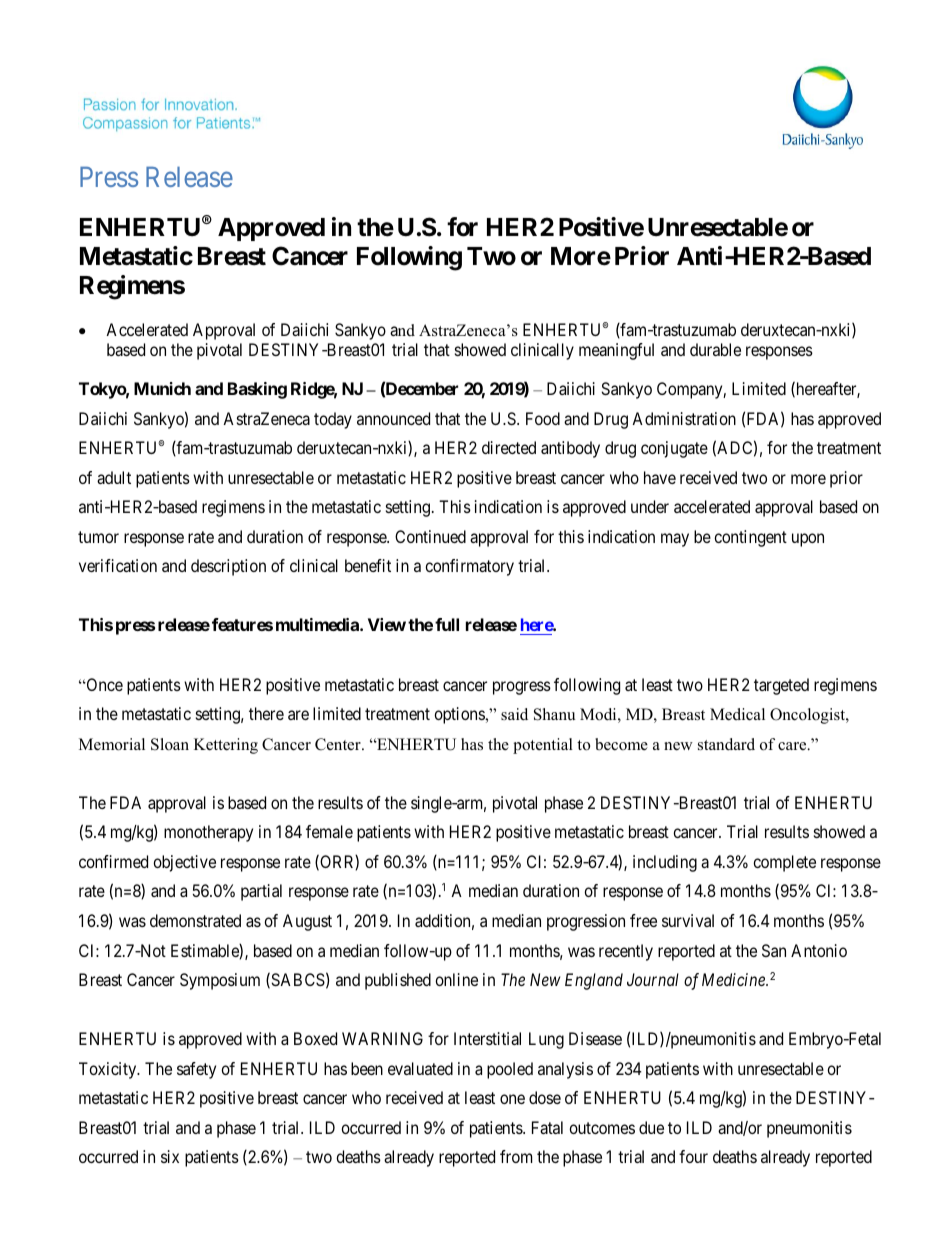 This screenshot has height=1233, width=952. I want to click on objective, so click(184, 863).
